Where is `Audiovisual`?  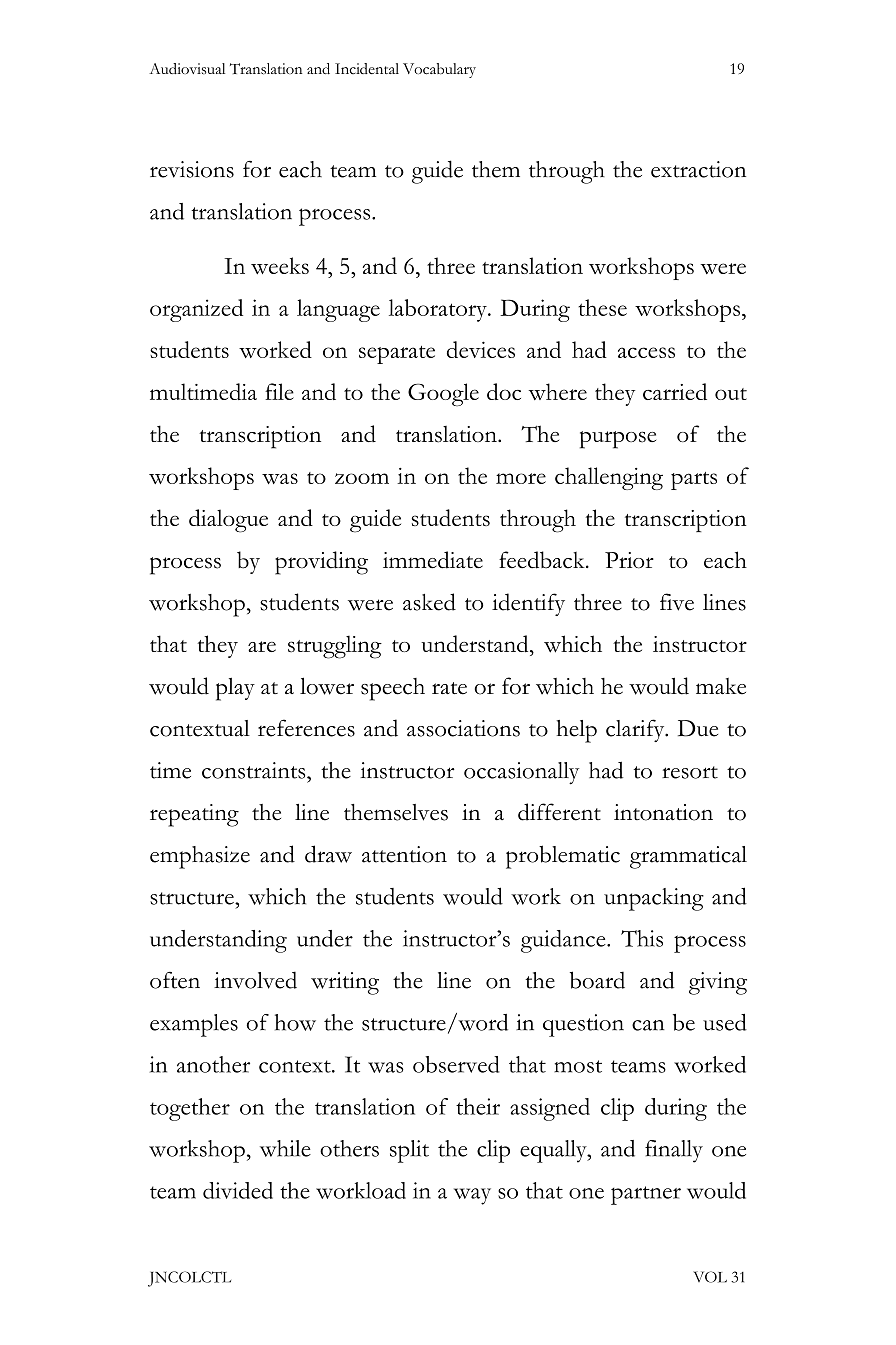 Audiovisual is located at coordinates (187, 69).
